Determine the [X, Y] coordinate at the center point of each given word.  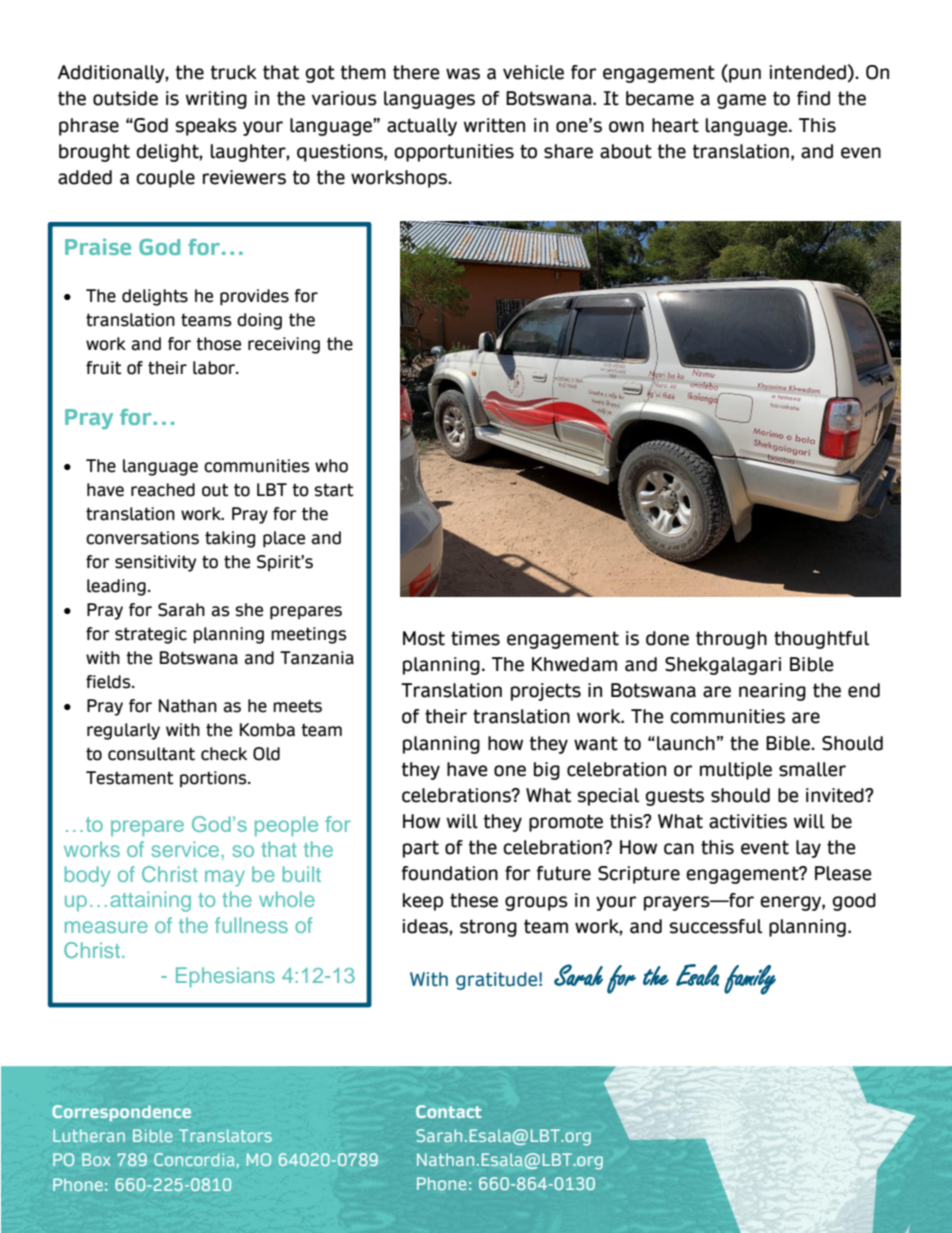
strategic [151, 635]
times [475, 638]
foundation [449, 873]
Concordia [194, 1159]
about [626, 151]
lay [808, 849]
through [731, 640]
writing [216, 100]
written [494, 125]
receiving [284, 345]
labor [215, 368]
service [185, 849]
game [741, 101]
